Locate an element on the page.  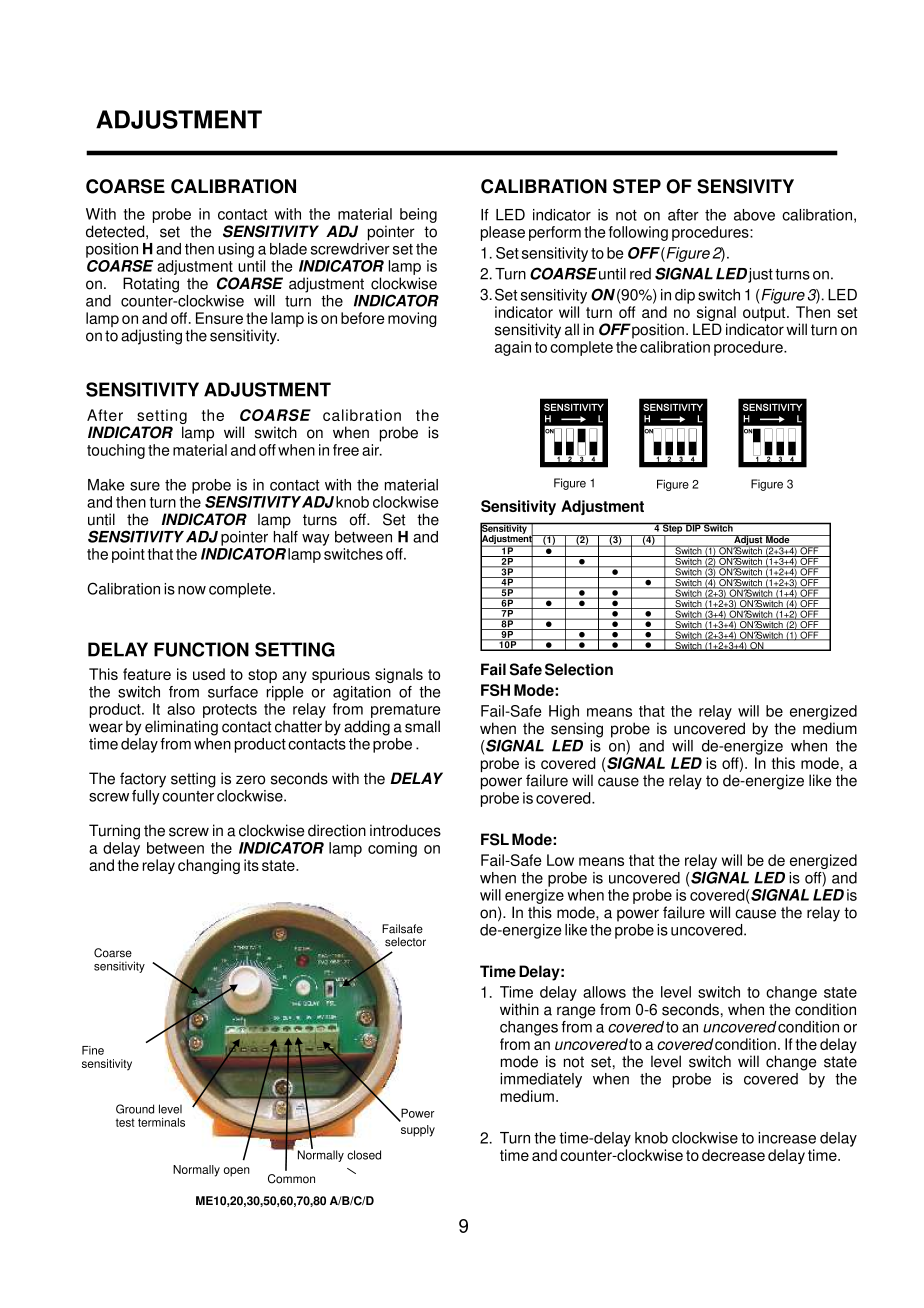
above is located at coordinates (754, 215).
